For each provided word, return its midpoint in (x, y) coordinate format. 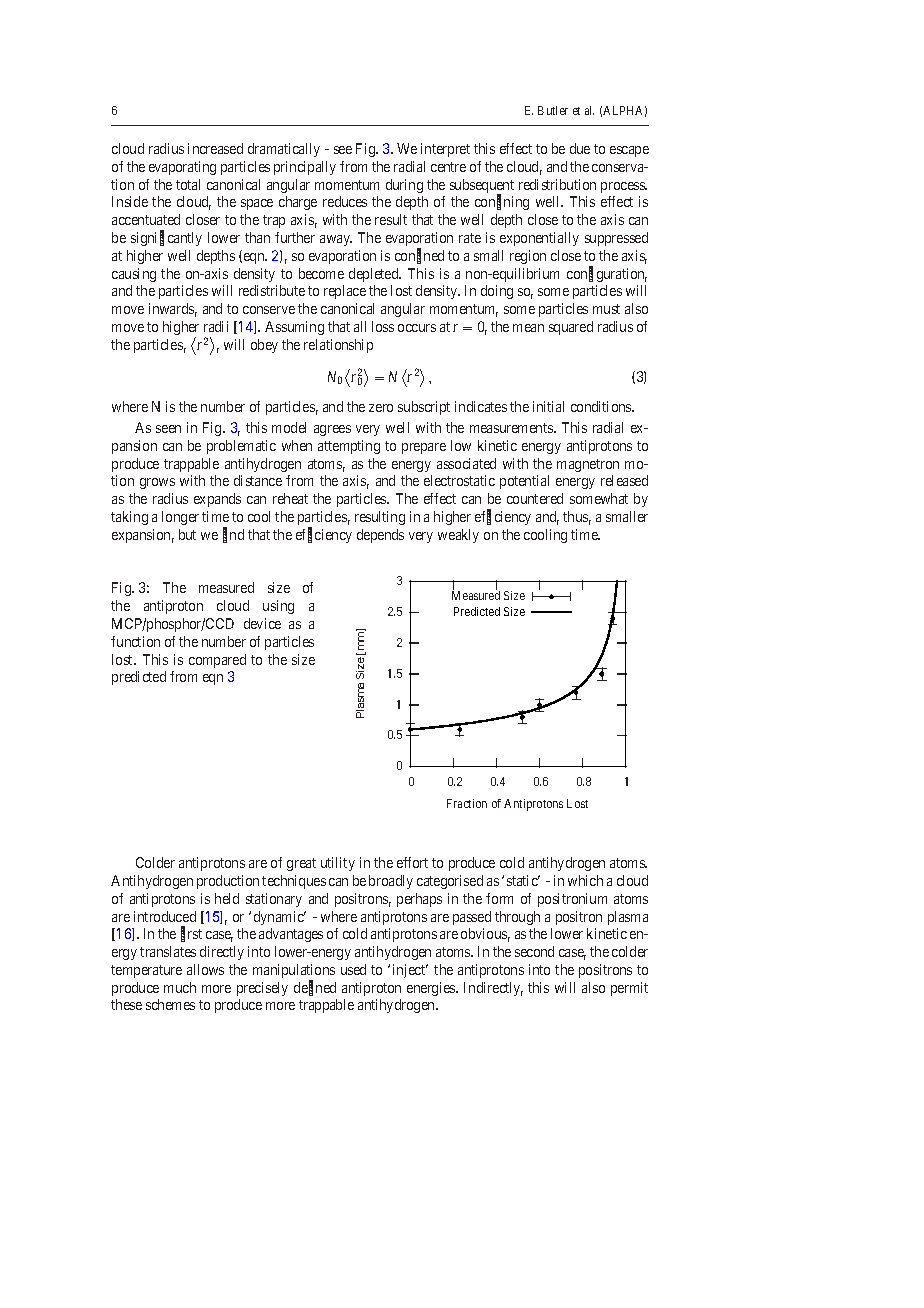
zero (381, 408)
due (580, 148)
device (262, 623)
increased (215, 148)
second (534, 951)
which (585, 880)
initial (548, 406)
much (180, 987)
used (353, 969)
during (404, 186)
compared (217, 661)
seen (168, 429)
